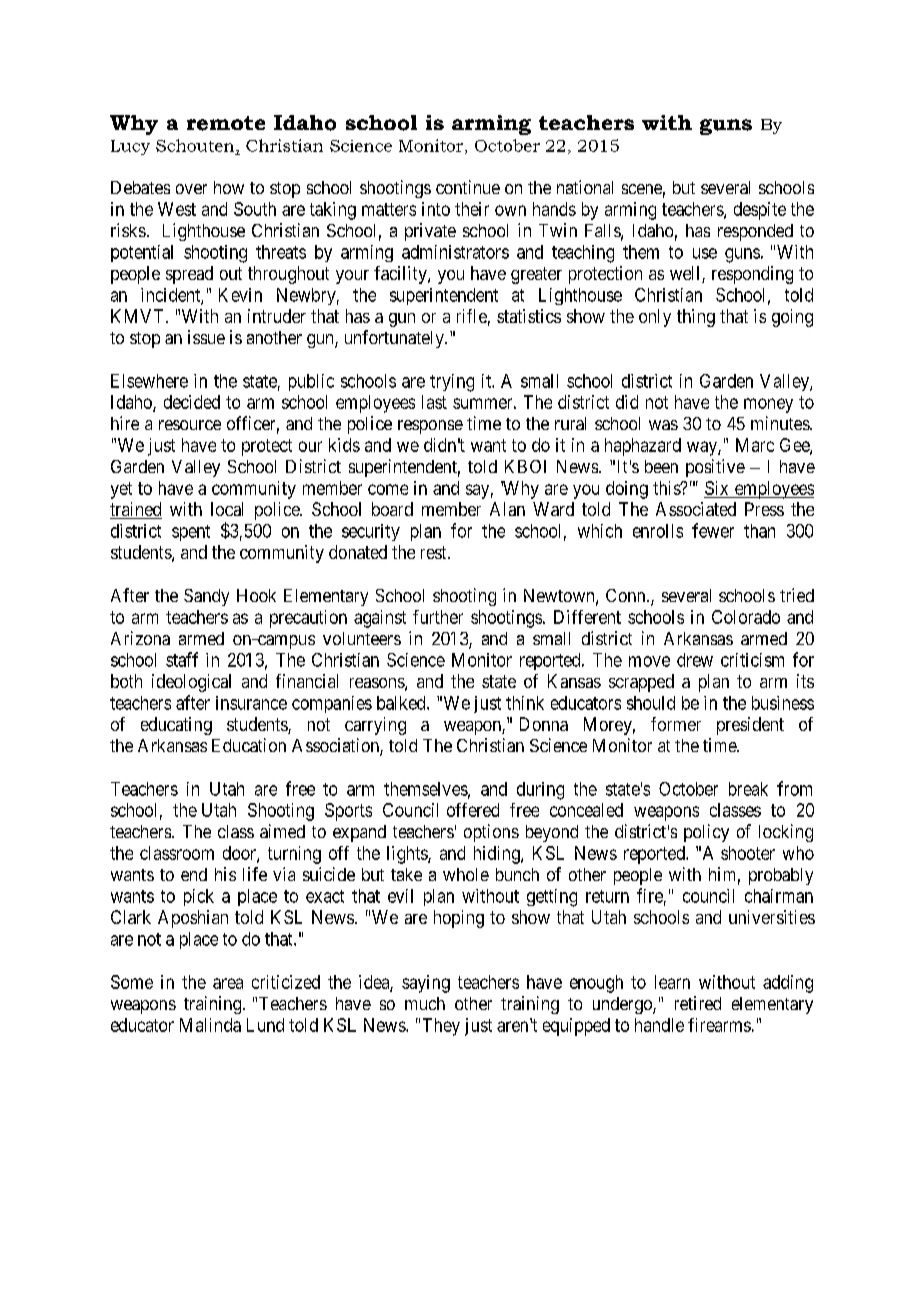  What do you see at coordinates (206, 597) in the image?
I see `Sandy` at bounding box center [206, 597].
